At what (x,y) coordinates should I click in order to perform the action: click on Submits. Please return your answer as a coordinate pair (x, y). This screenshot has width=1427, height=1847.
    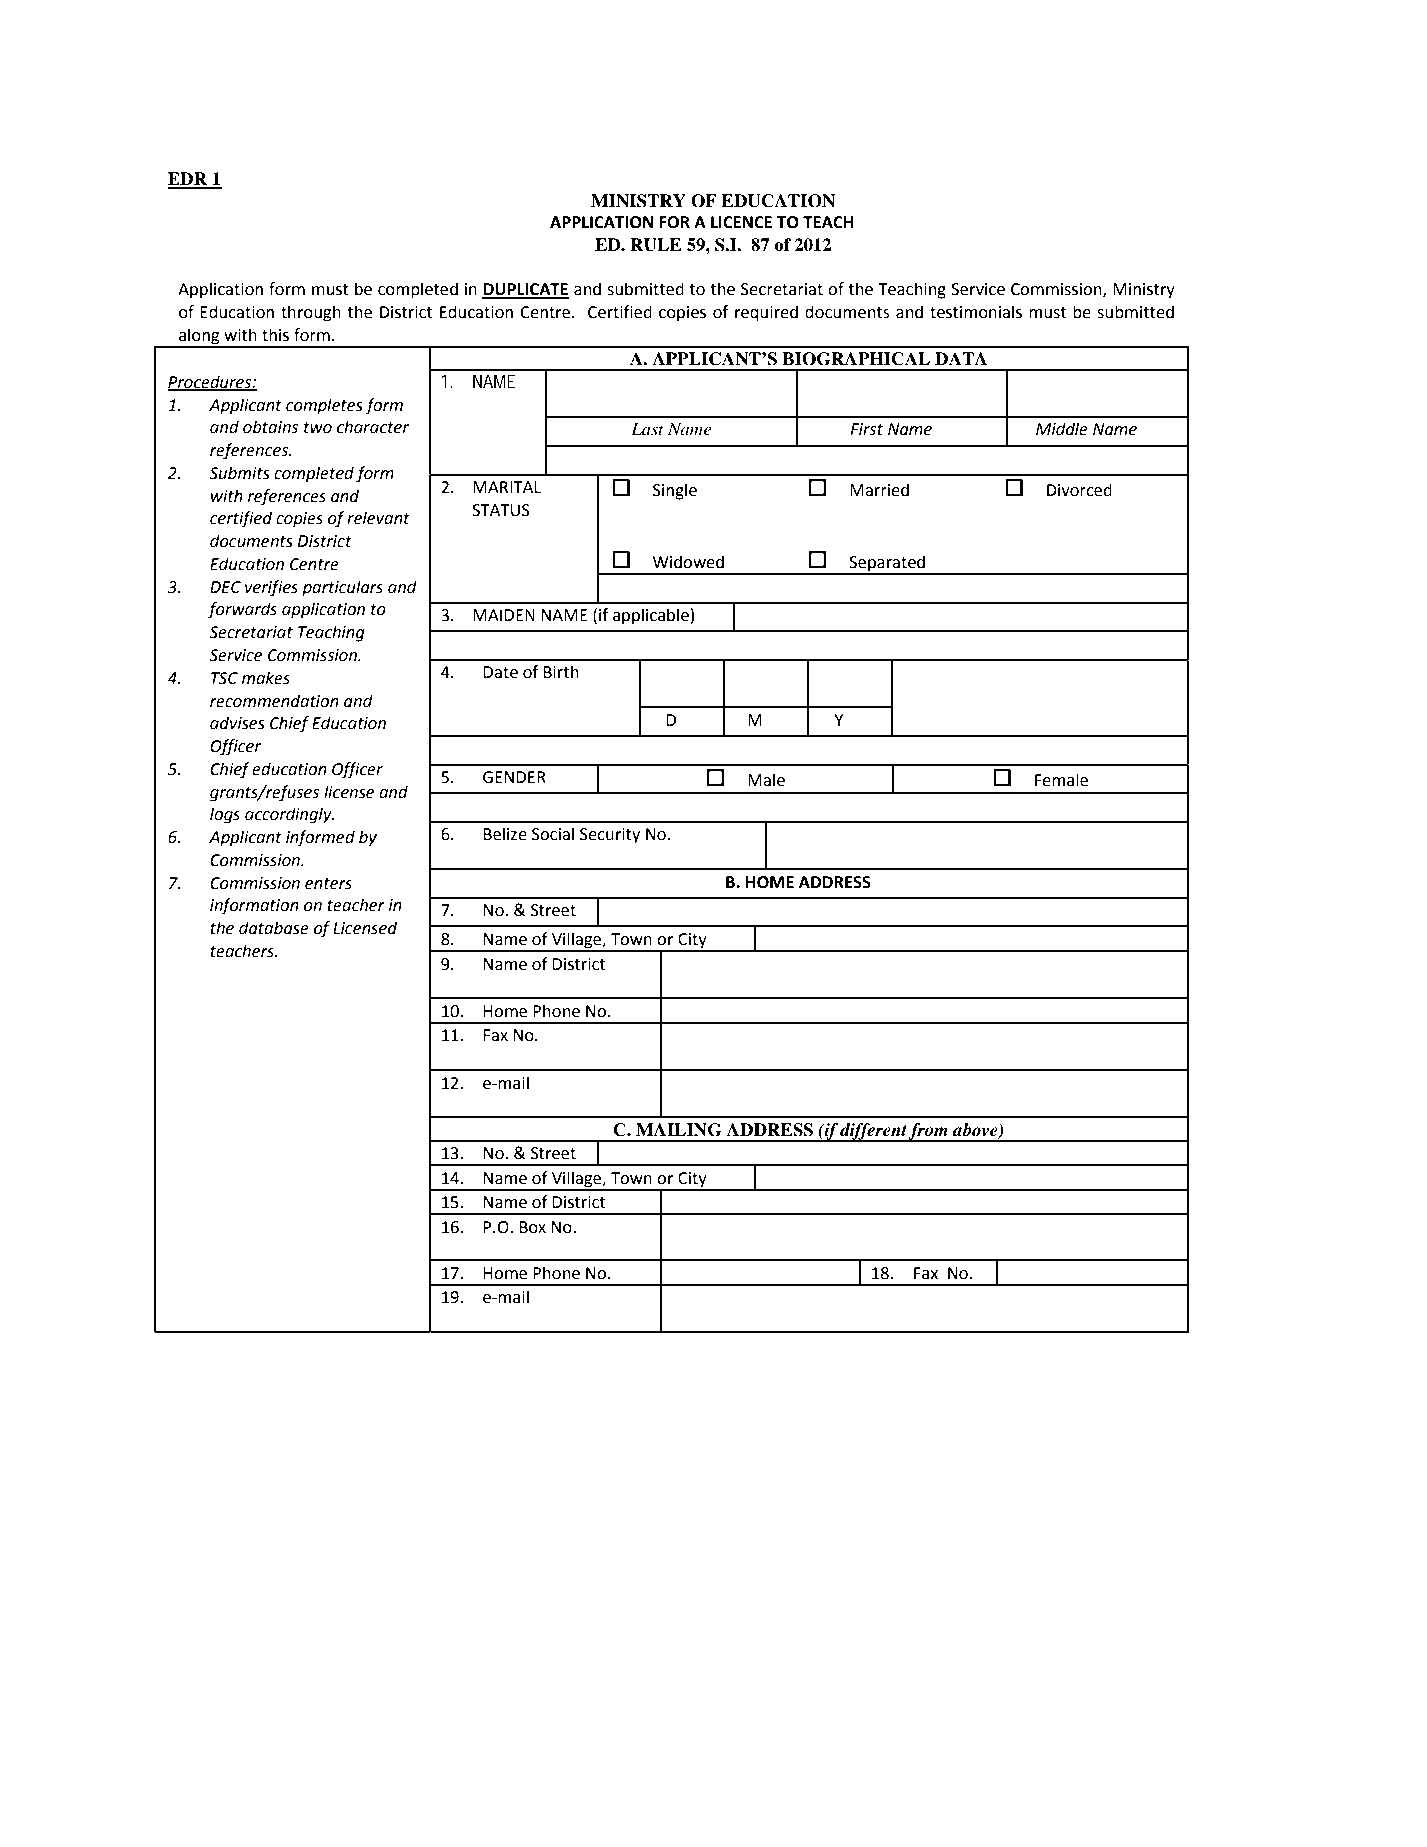
    Looking at the image, I should click on (239, 473).
